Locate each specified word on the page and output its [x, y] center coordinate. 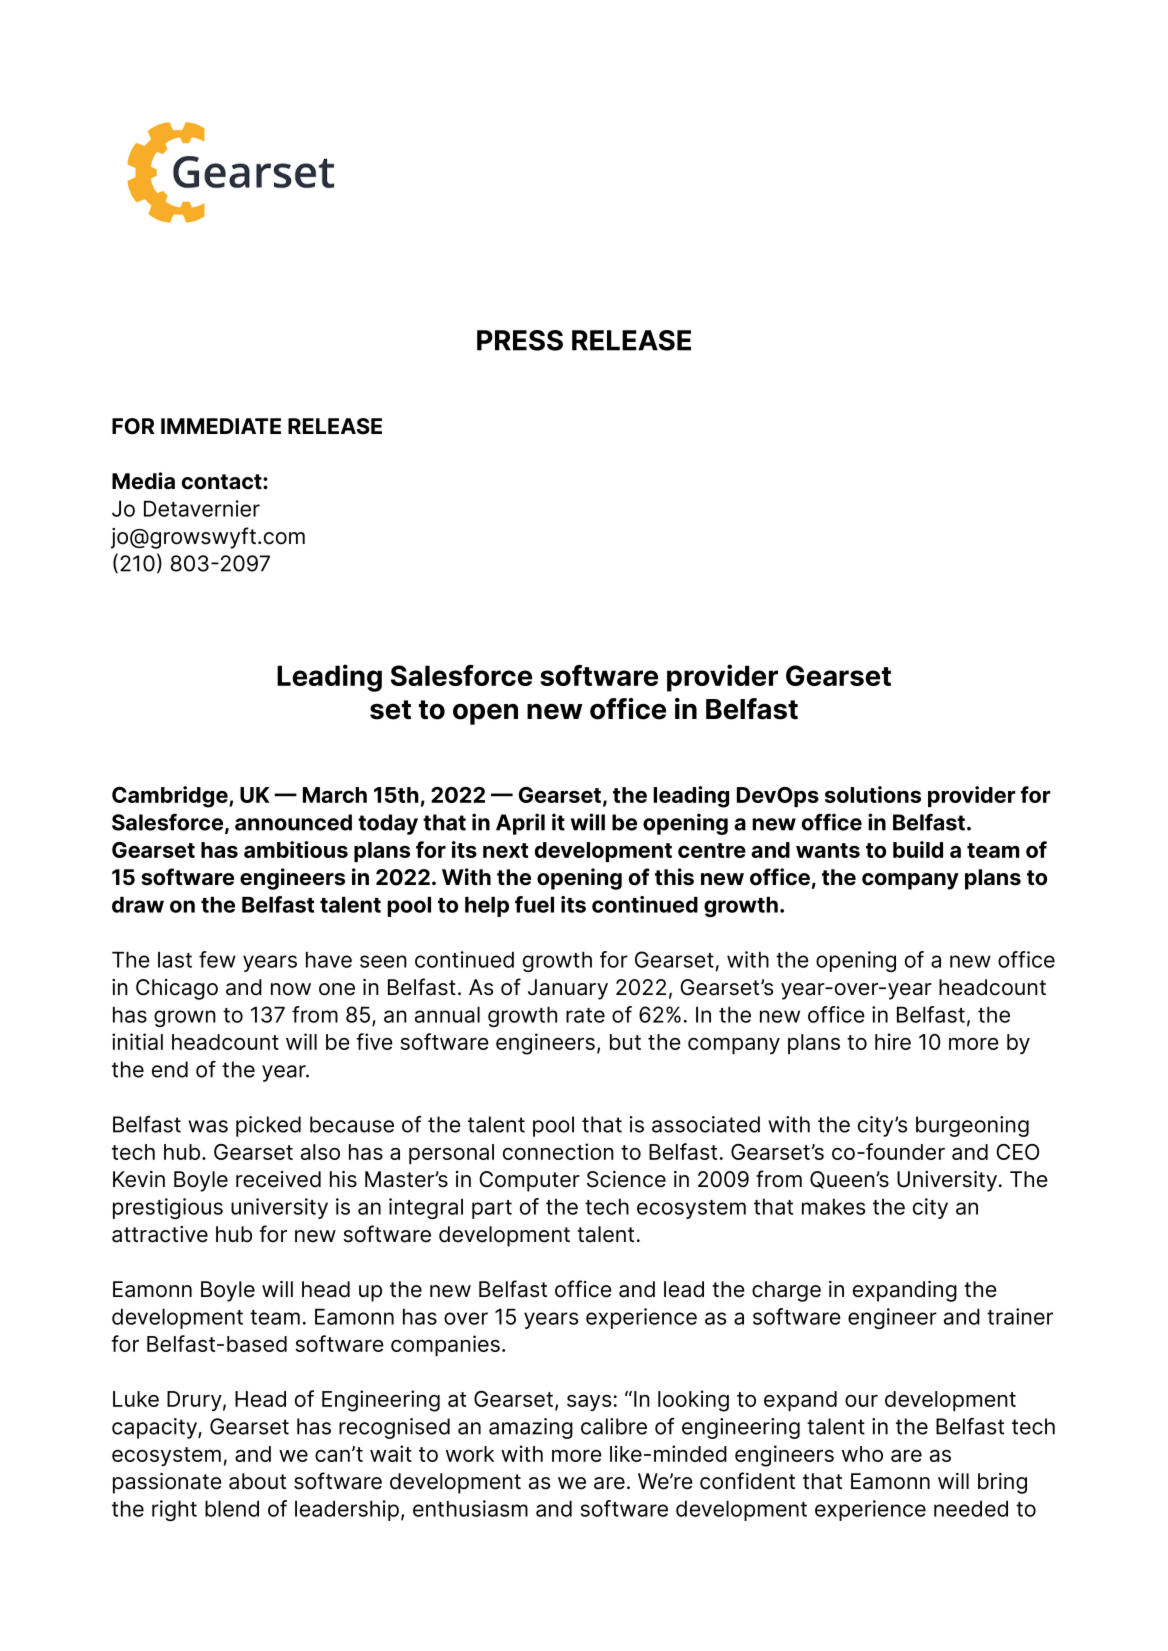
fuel [534, 904]
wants [828, 850]
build [918, 849]
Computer [529, 1181]
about [257, 1481]
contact [223, 482]
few [217, 959]
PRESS [520, 340]
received [278, 1179]
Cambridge [171, 797]
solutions [873, 794]
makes [833, 1207]
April [520, 824]
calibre [614, 1426]
